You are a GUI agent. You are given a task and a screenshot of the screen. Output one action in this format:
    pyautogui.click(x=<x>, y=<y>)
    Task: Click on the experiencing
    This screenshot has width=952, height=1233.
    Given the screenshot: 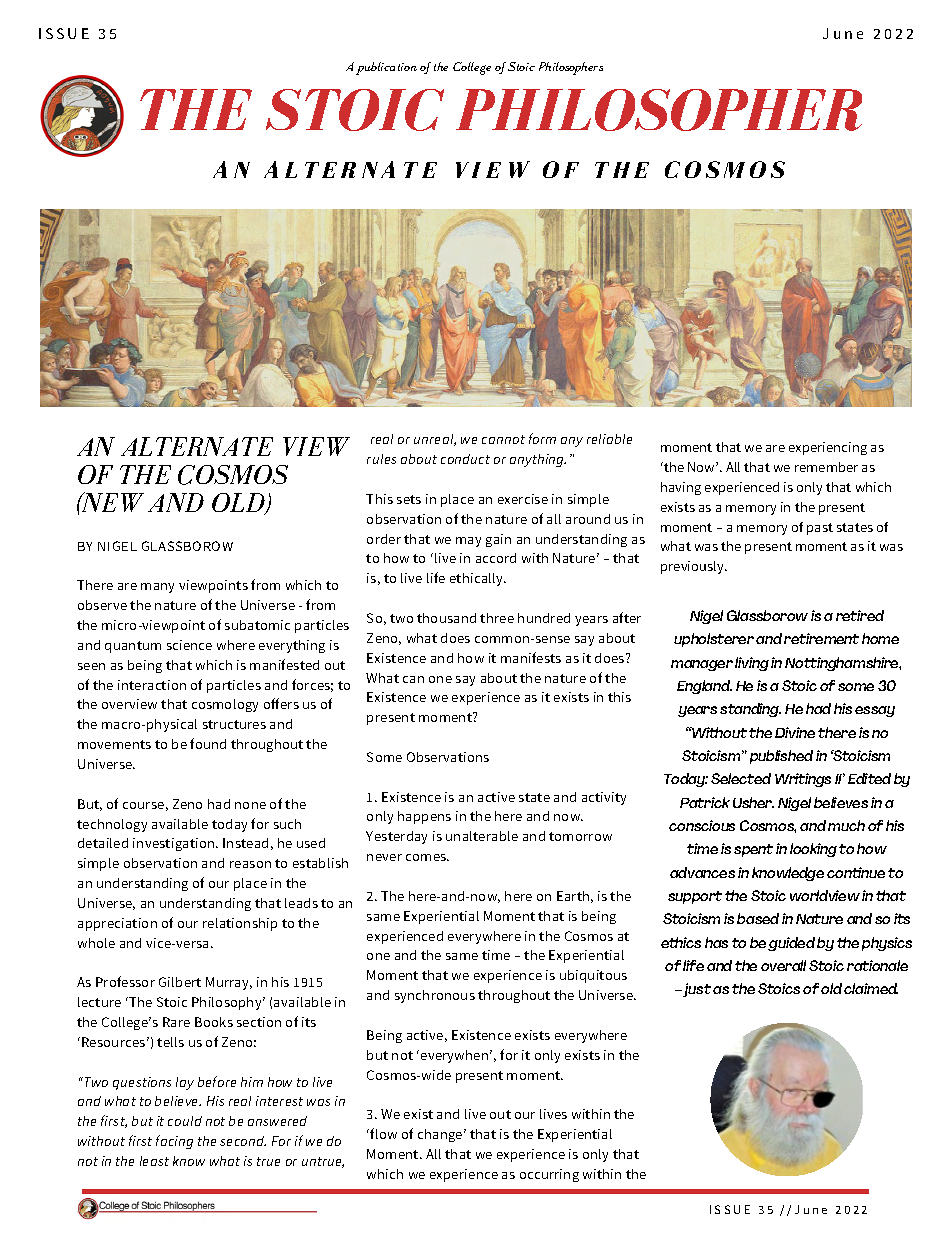 What is the action you would take?
    pyautogui.click(x=828, y=448)
